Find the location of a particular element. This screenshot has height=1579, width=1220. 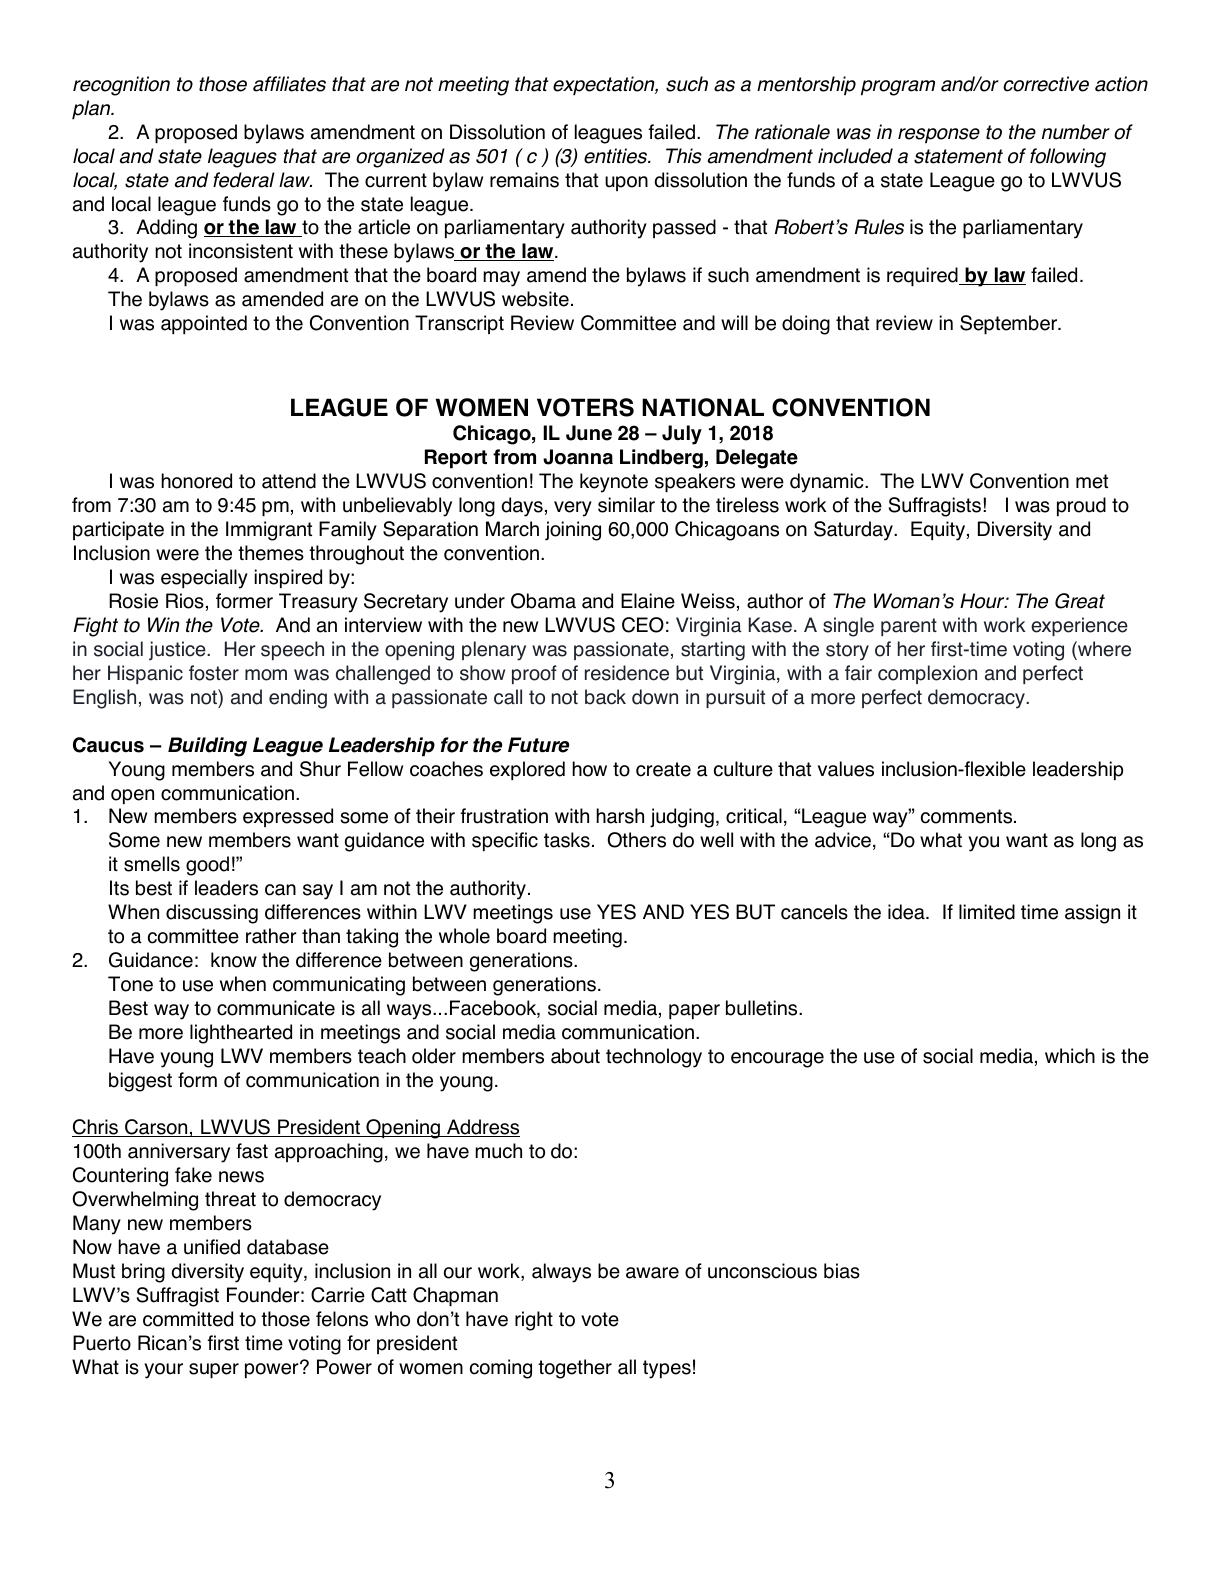

together is located at coordinates (575, 1369).
